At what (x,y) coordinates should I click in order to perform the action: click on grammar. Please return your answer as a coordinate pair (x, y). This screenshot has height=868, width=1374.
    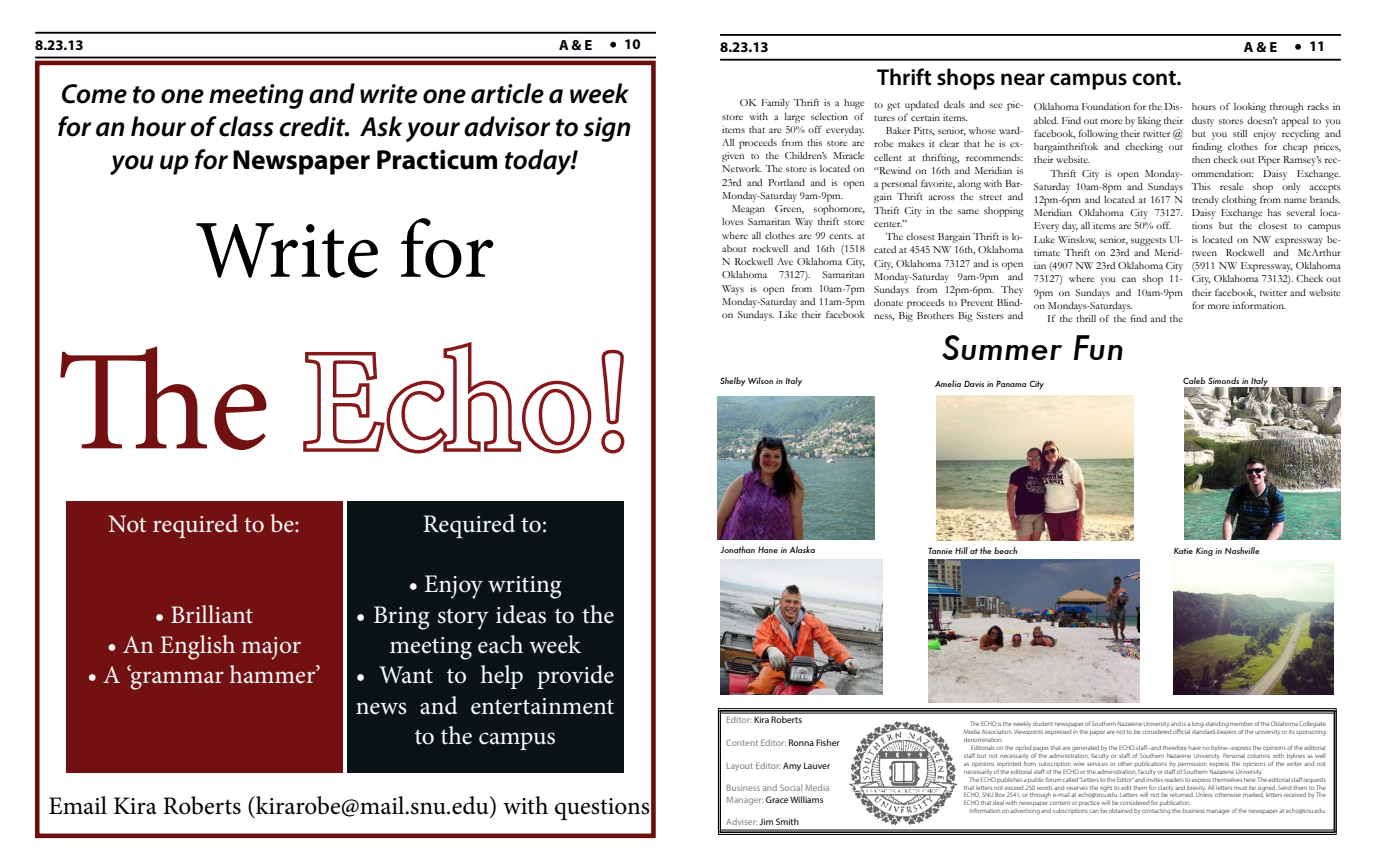
    Looking at the image, I should click on (176, 679).
